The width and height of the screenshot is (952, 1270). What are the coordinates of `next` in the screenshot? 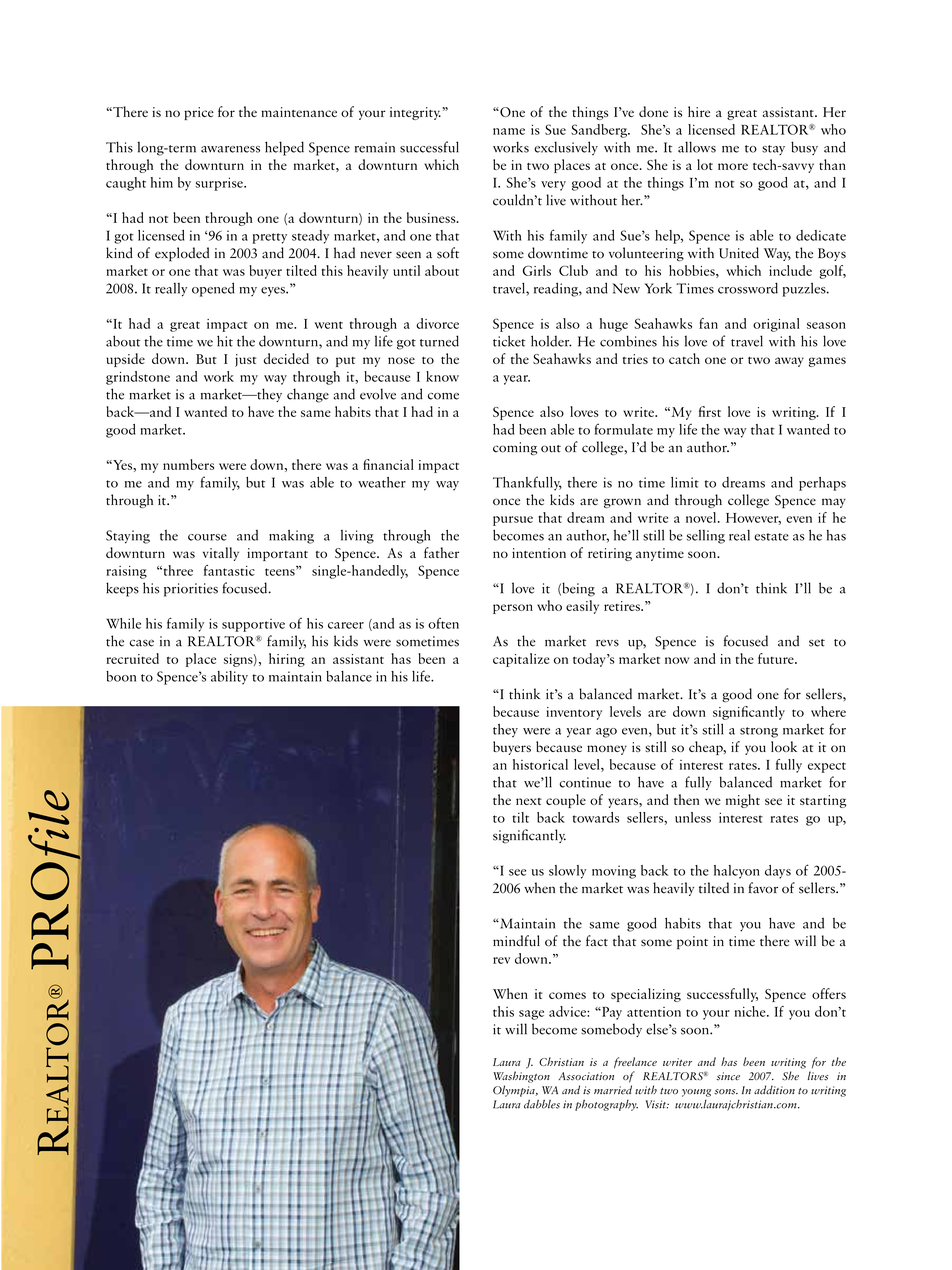 It's located at (529, 801).
